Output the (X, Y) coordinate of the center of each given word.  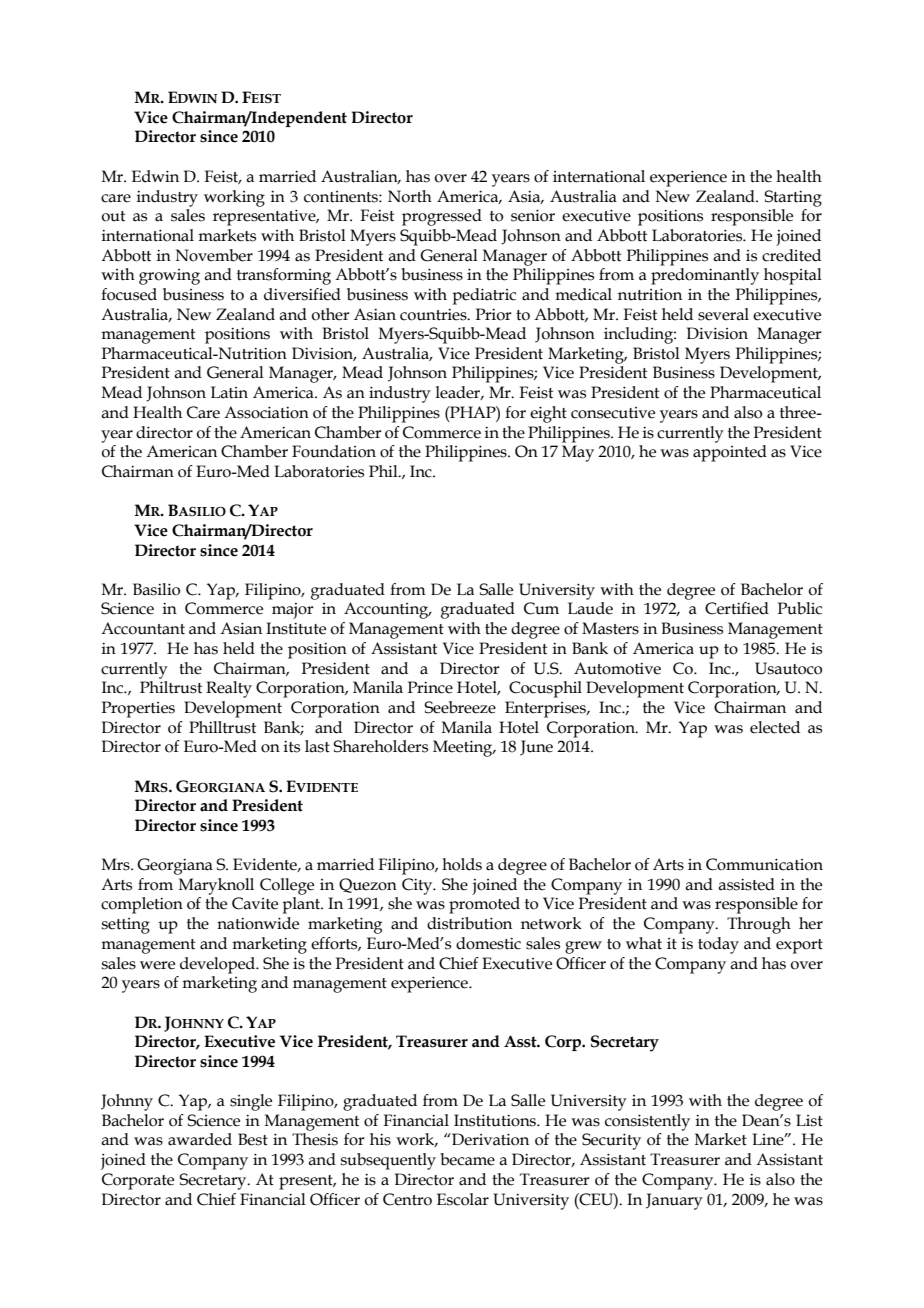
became (467, 1159)
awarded (200, 1139)
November (214, 255)
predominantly (705, 276)
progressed (442, 217)
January (674, 1201)
